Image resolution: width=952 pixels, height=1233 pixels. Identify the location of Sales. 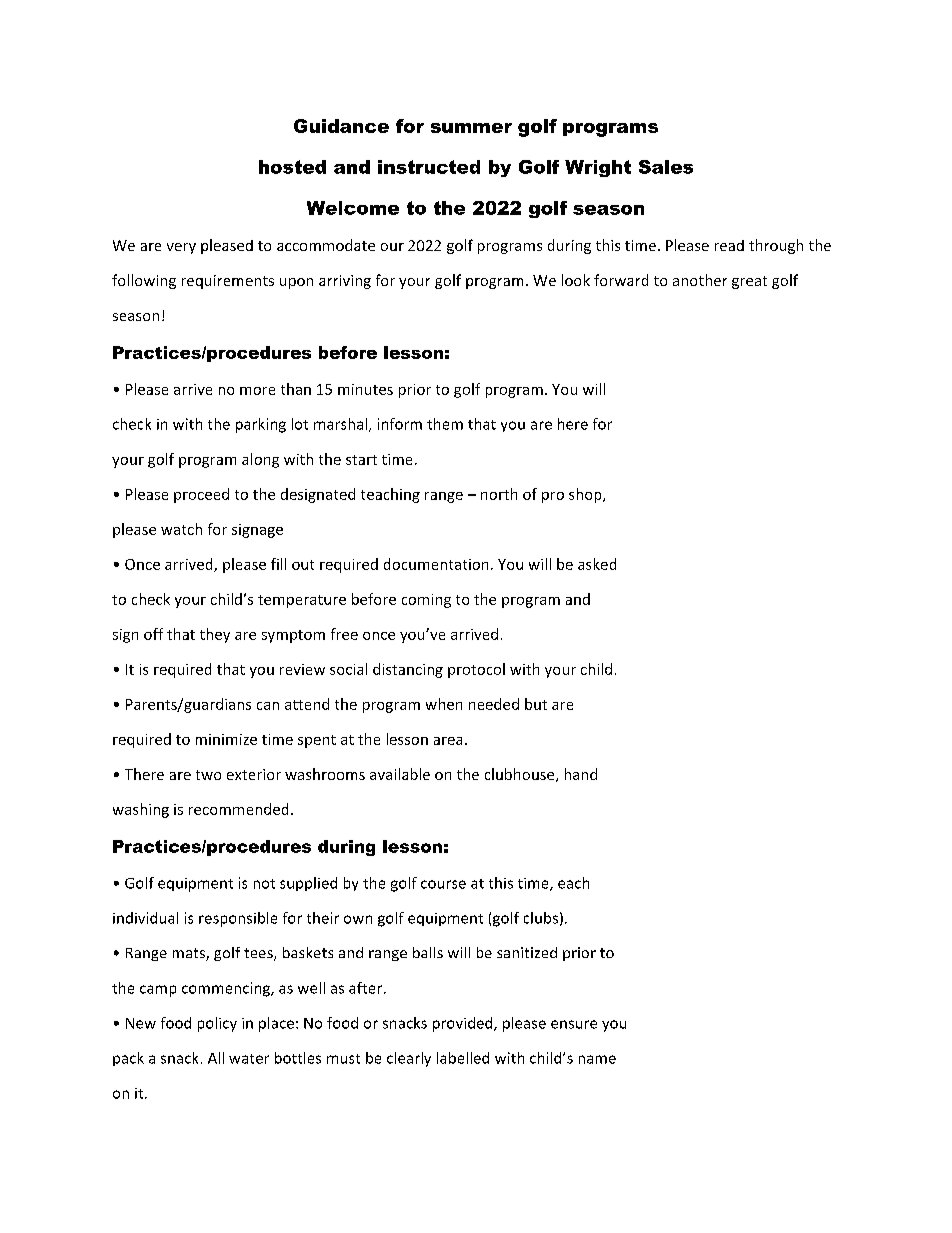
(666, 167).
